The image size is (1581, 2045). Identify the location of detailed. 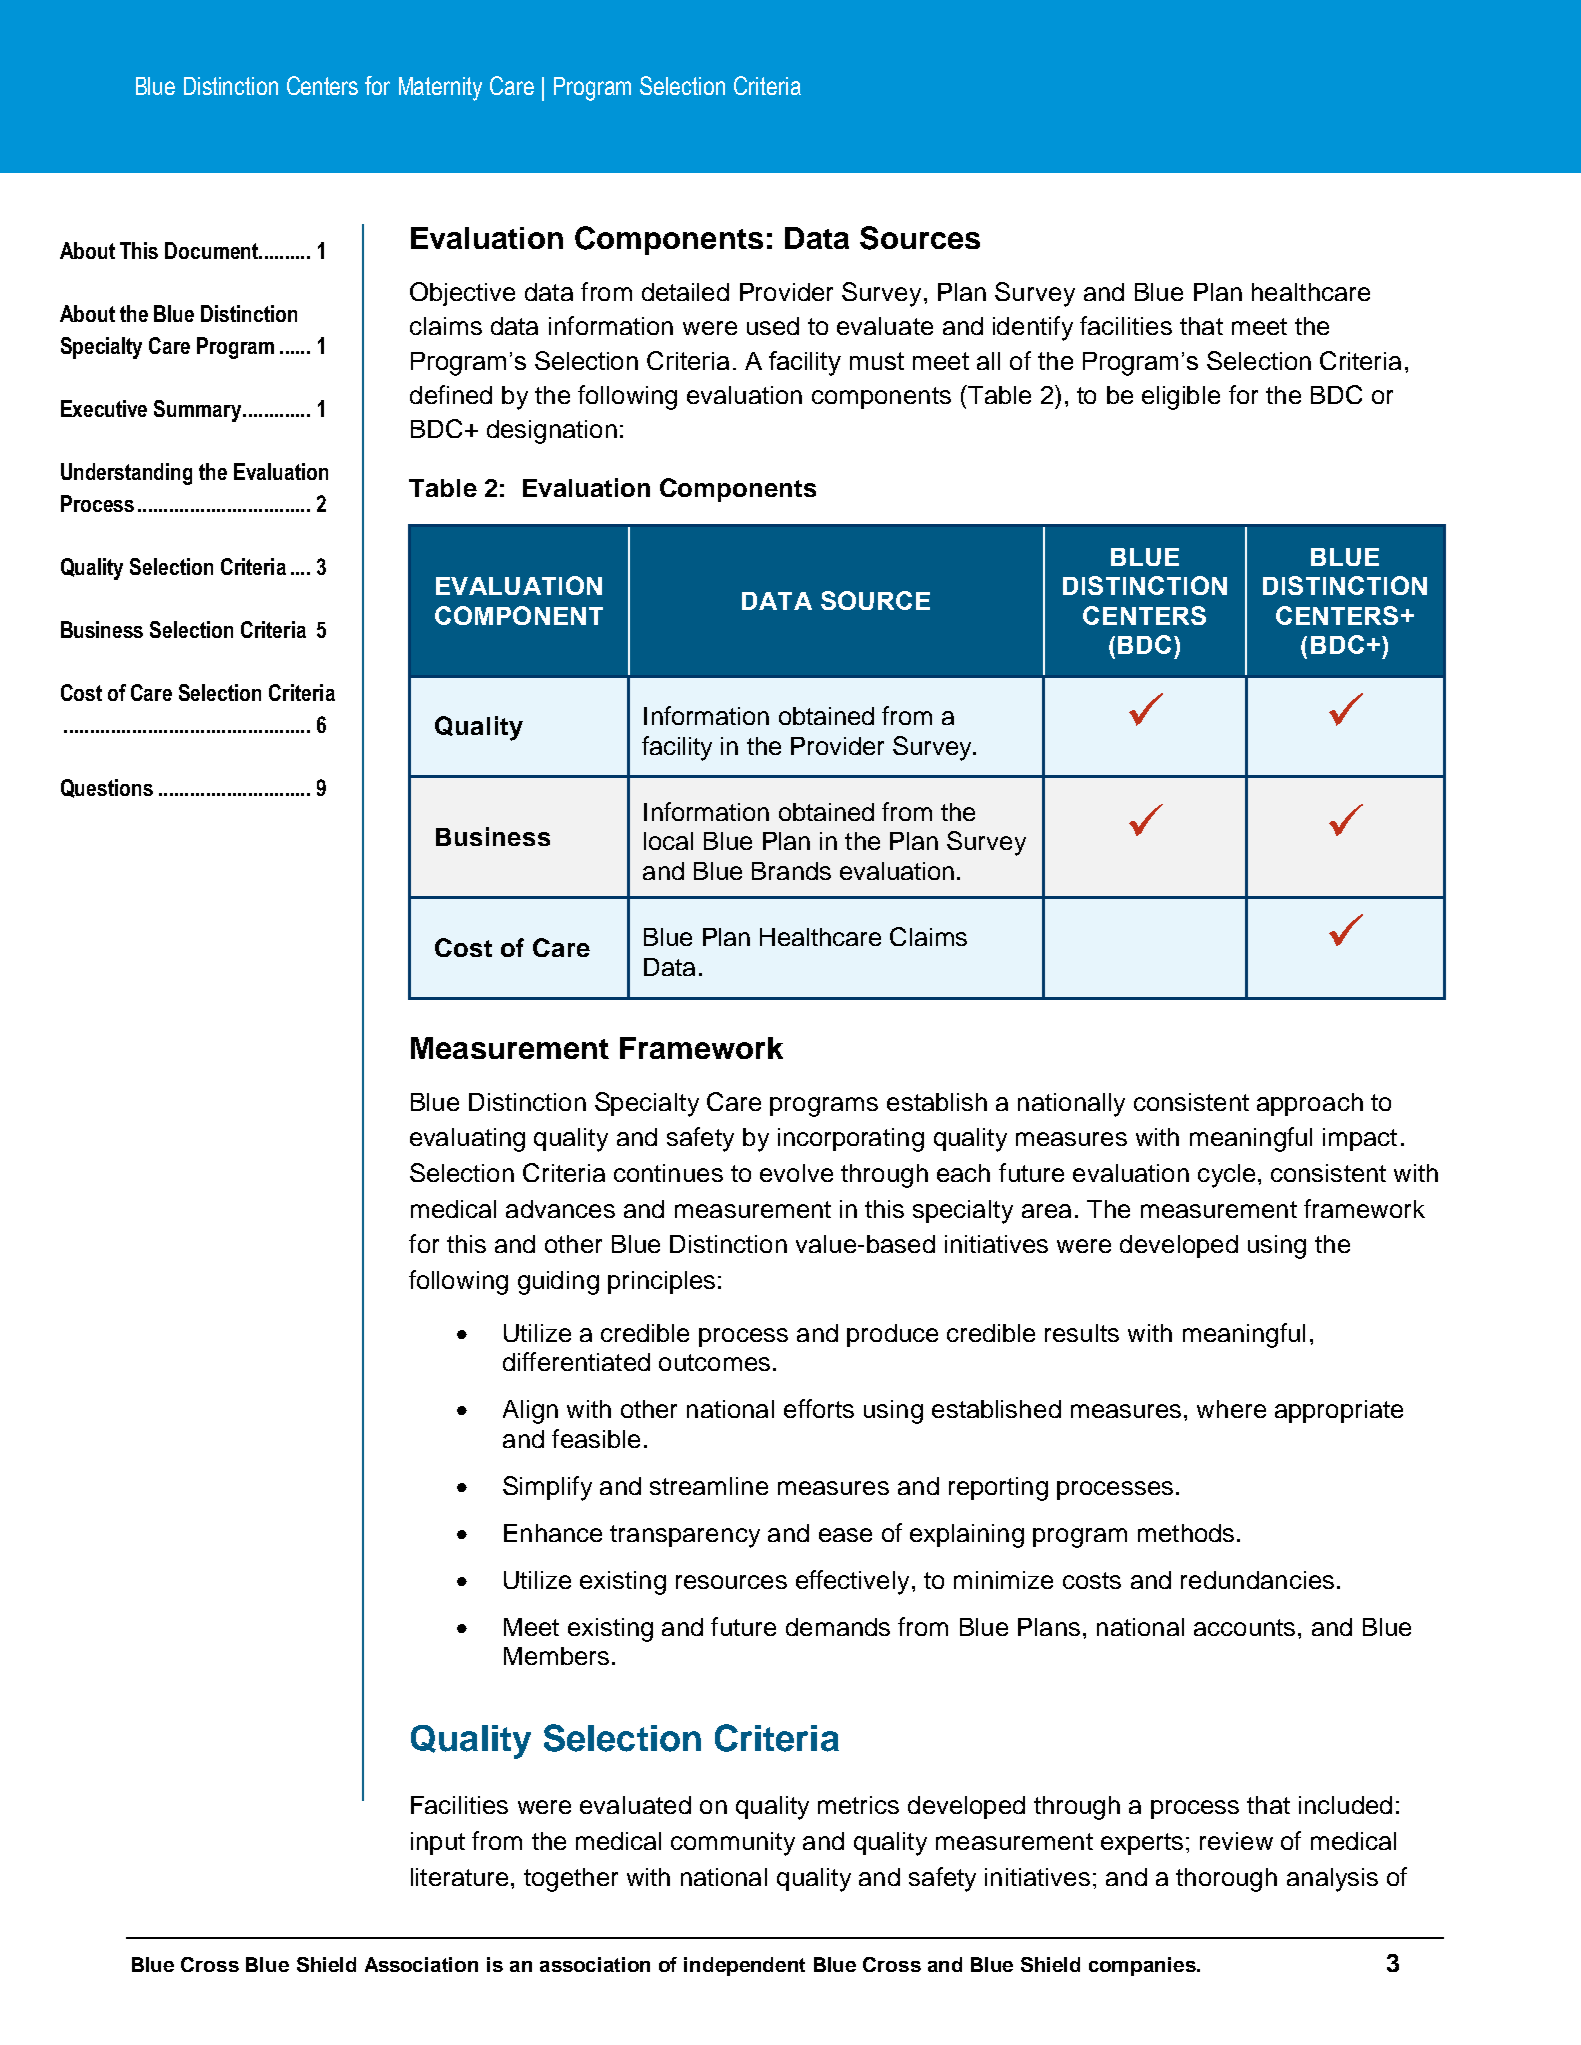
(685, 292).
